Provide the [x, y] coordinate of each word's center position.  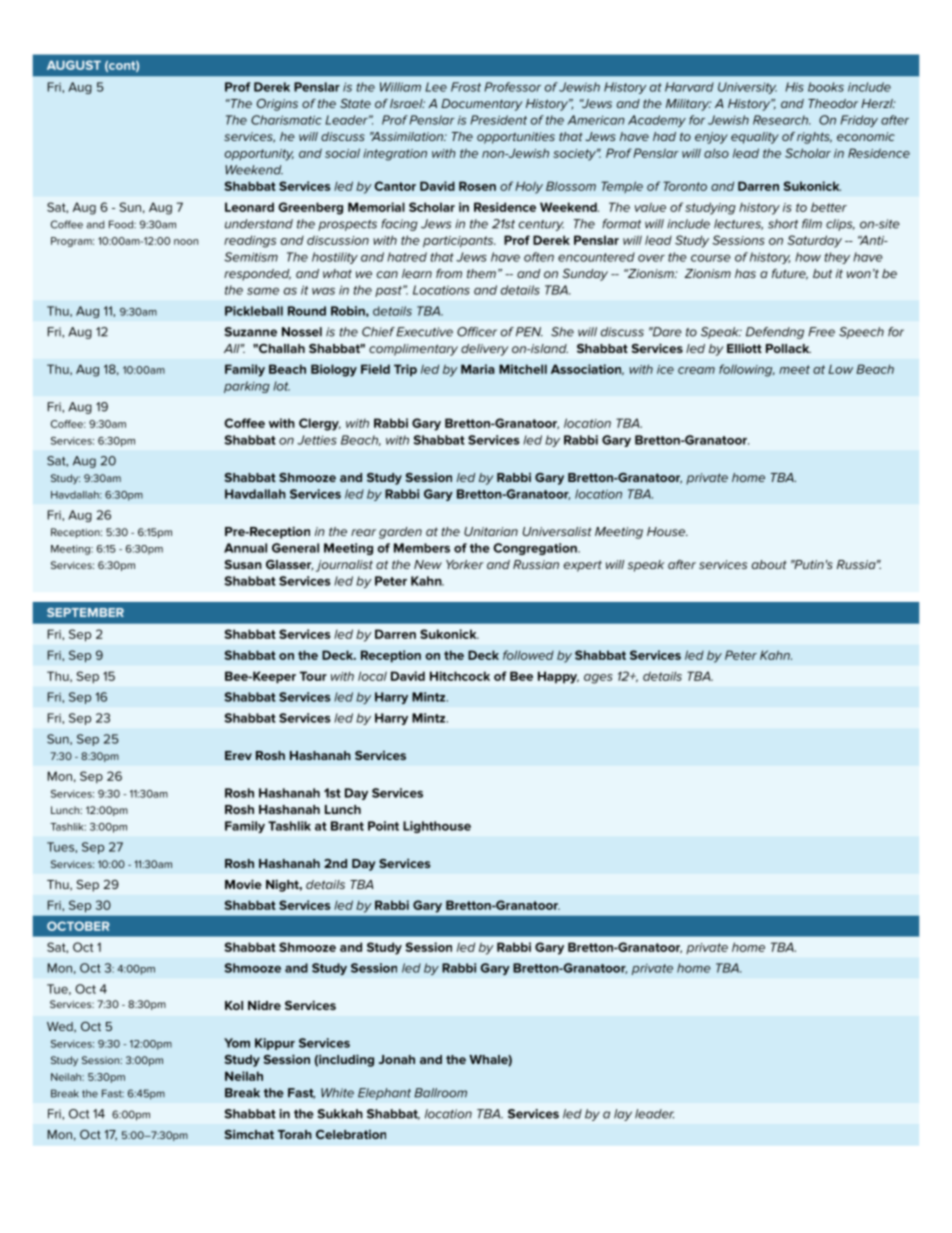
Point [383, 826]
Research [781, 120]
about [769, 564]
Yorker [465, 564]
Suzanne [251, 332]
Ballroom [440, 1093]
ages [598, 679]
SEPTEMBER [85, 612]
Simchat [249, 1134]
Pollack [788, 348]
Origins [277, 105]
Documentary [482, 105]
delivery [485, 350]
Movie [243, 884]
